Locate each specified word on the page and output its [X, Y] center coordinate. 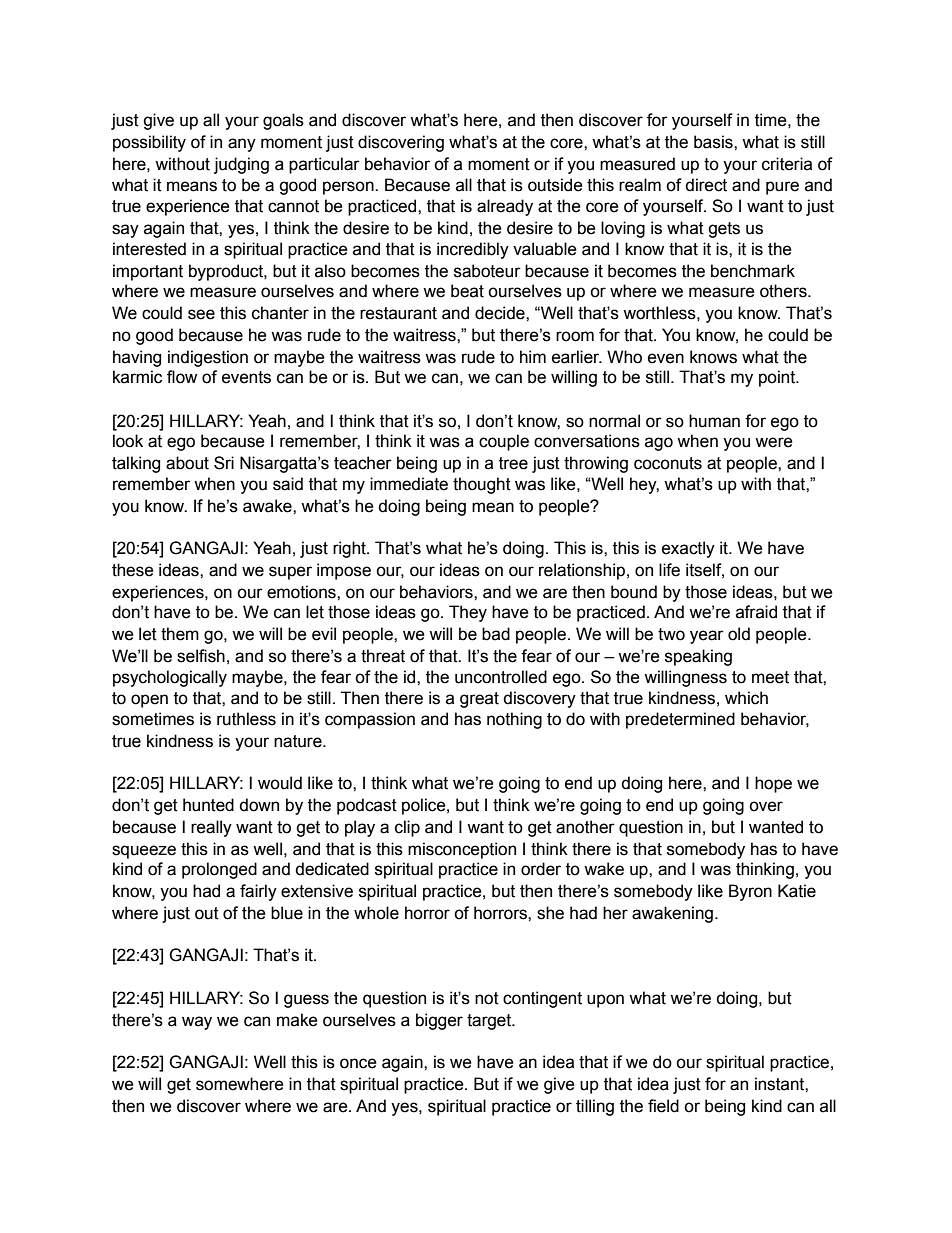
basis [714, 142]
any [242, 145]
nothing [514, 720]
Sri [224, 463]
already [505, 207]
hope [773, 784]
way [197, 1023]
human [714, 421]
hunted [208, 805]
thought [482, 485]
